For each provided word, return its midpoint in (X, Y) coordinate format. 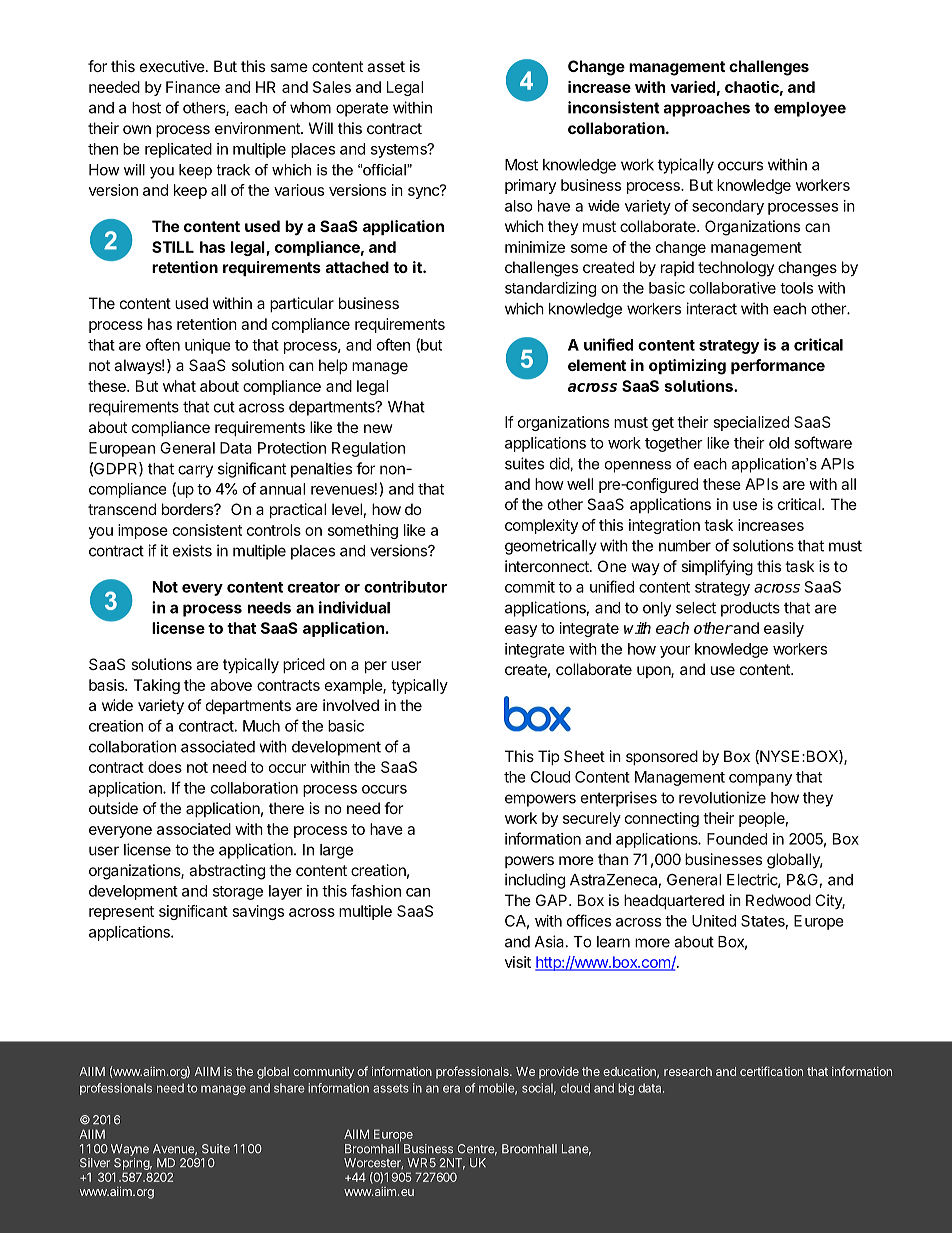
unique (208, 346)
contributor (405, 586)
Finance (193, 87)
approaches (707, 109)
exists (192, 550)
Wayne (130, 1150)
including (535, 881)
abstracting (227, 872)
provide (559, 1073)
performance (778, 366)
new (378, 428)
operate (362, 109)
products (750, 609)
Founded (737, 839)
